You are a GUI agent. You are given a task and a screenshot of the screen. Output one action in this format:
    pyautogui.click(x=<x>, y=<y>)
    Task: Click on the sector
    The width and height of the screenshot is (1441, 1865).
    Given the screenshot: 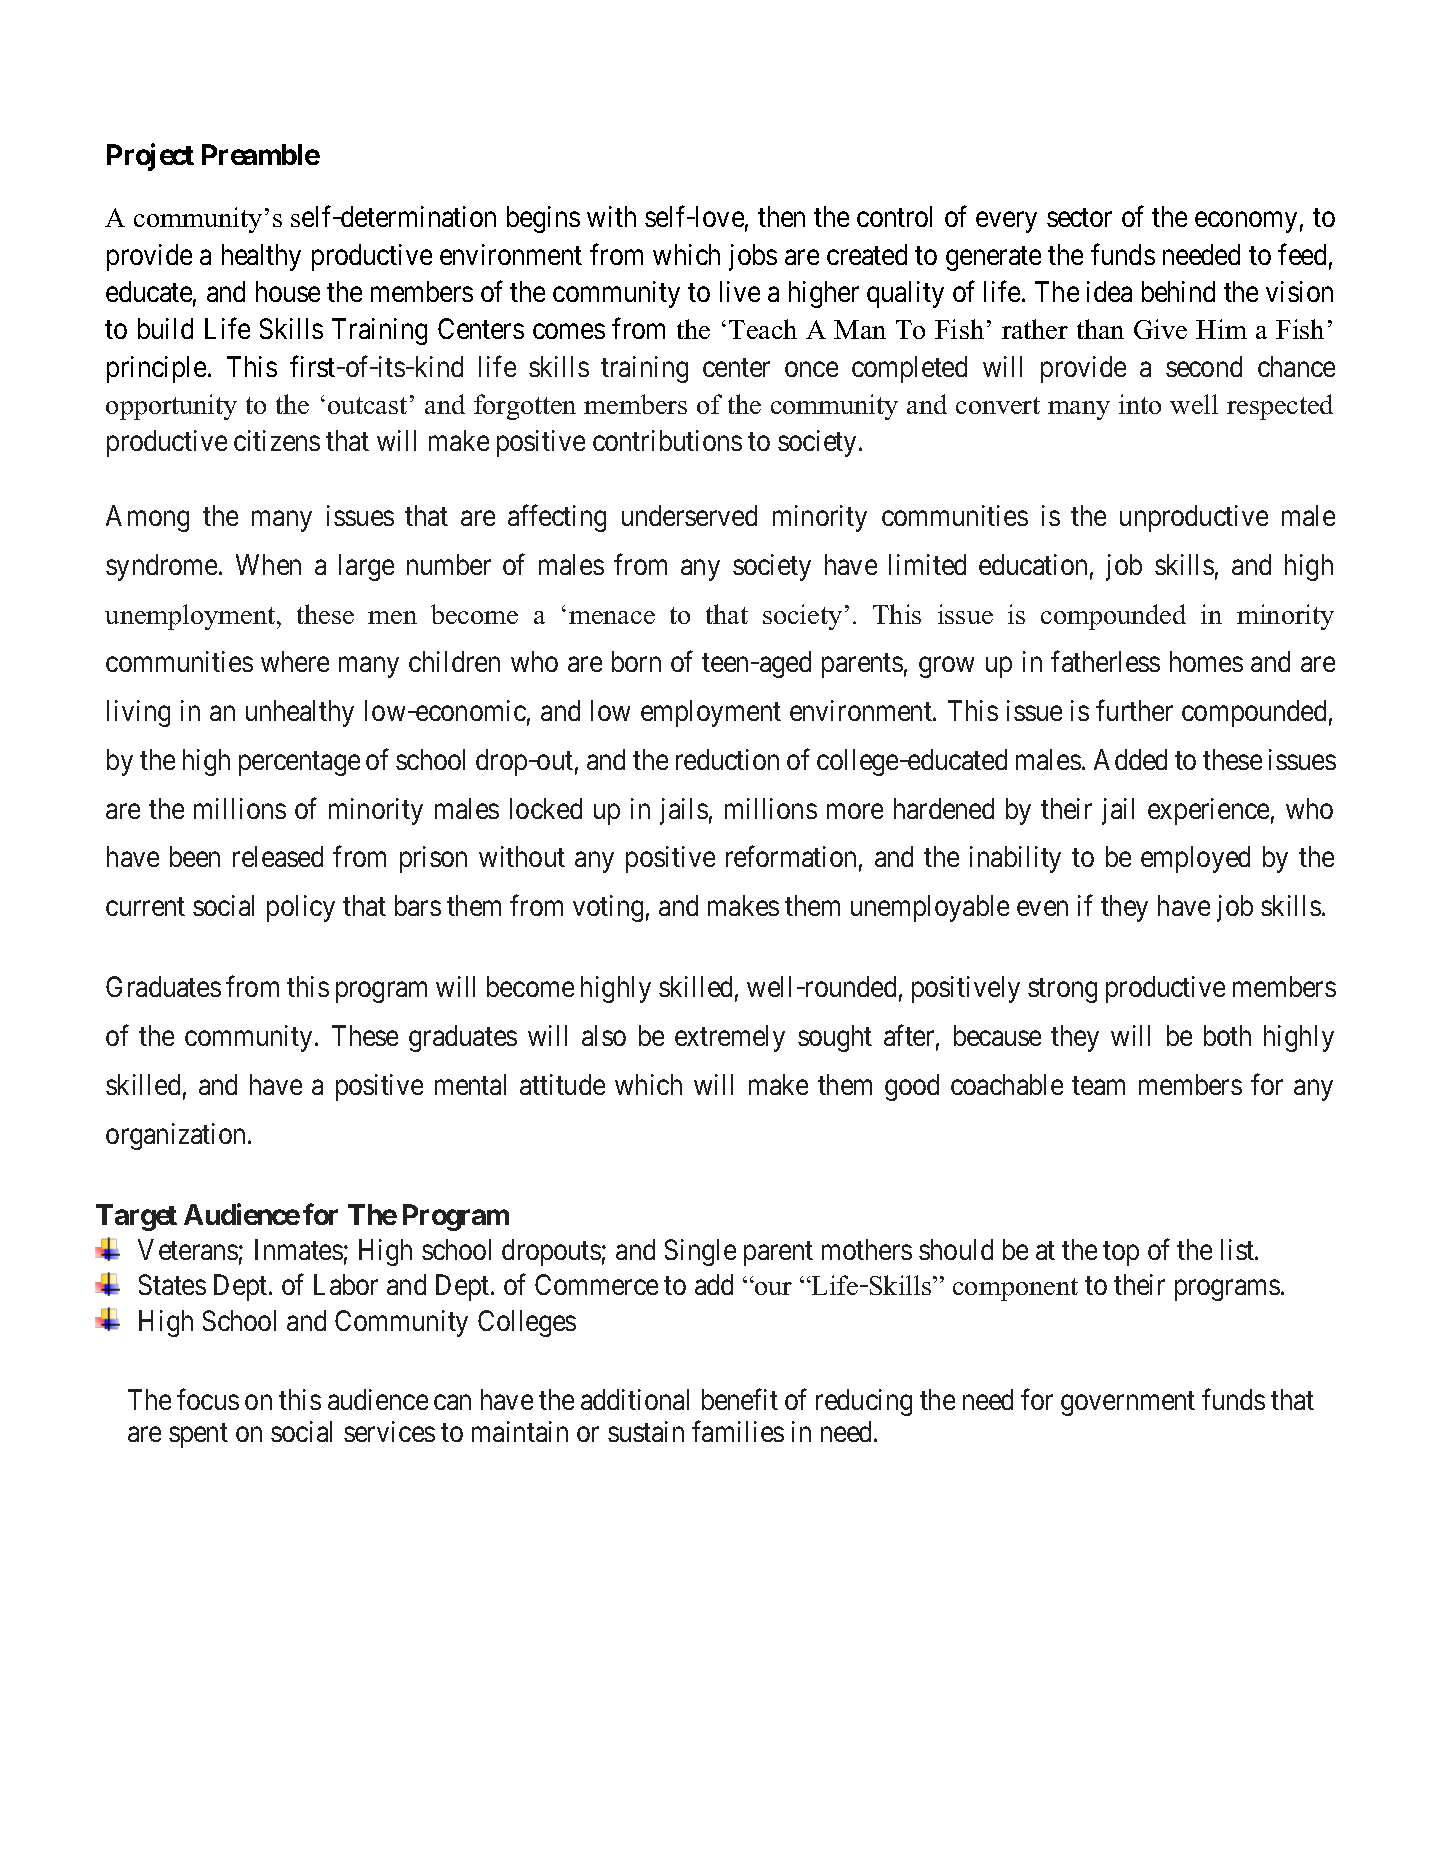 What is the action you would take?
    pyautogui.click(x=1079, y=218)
